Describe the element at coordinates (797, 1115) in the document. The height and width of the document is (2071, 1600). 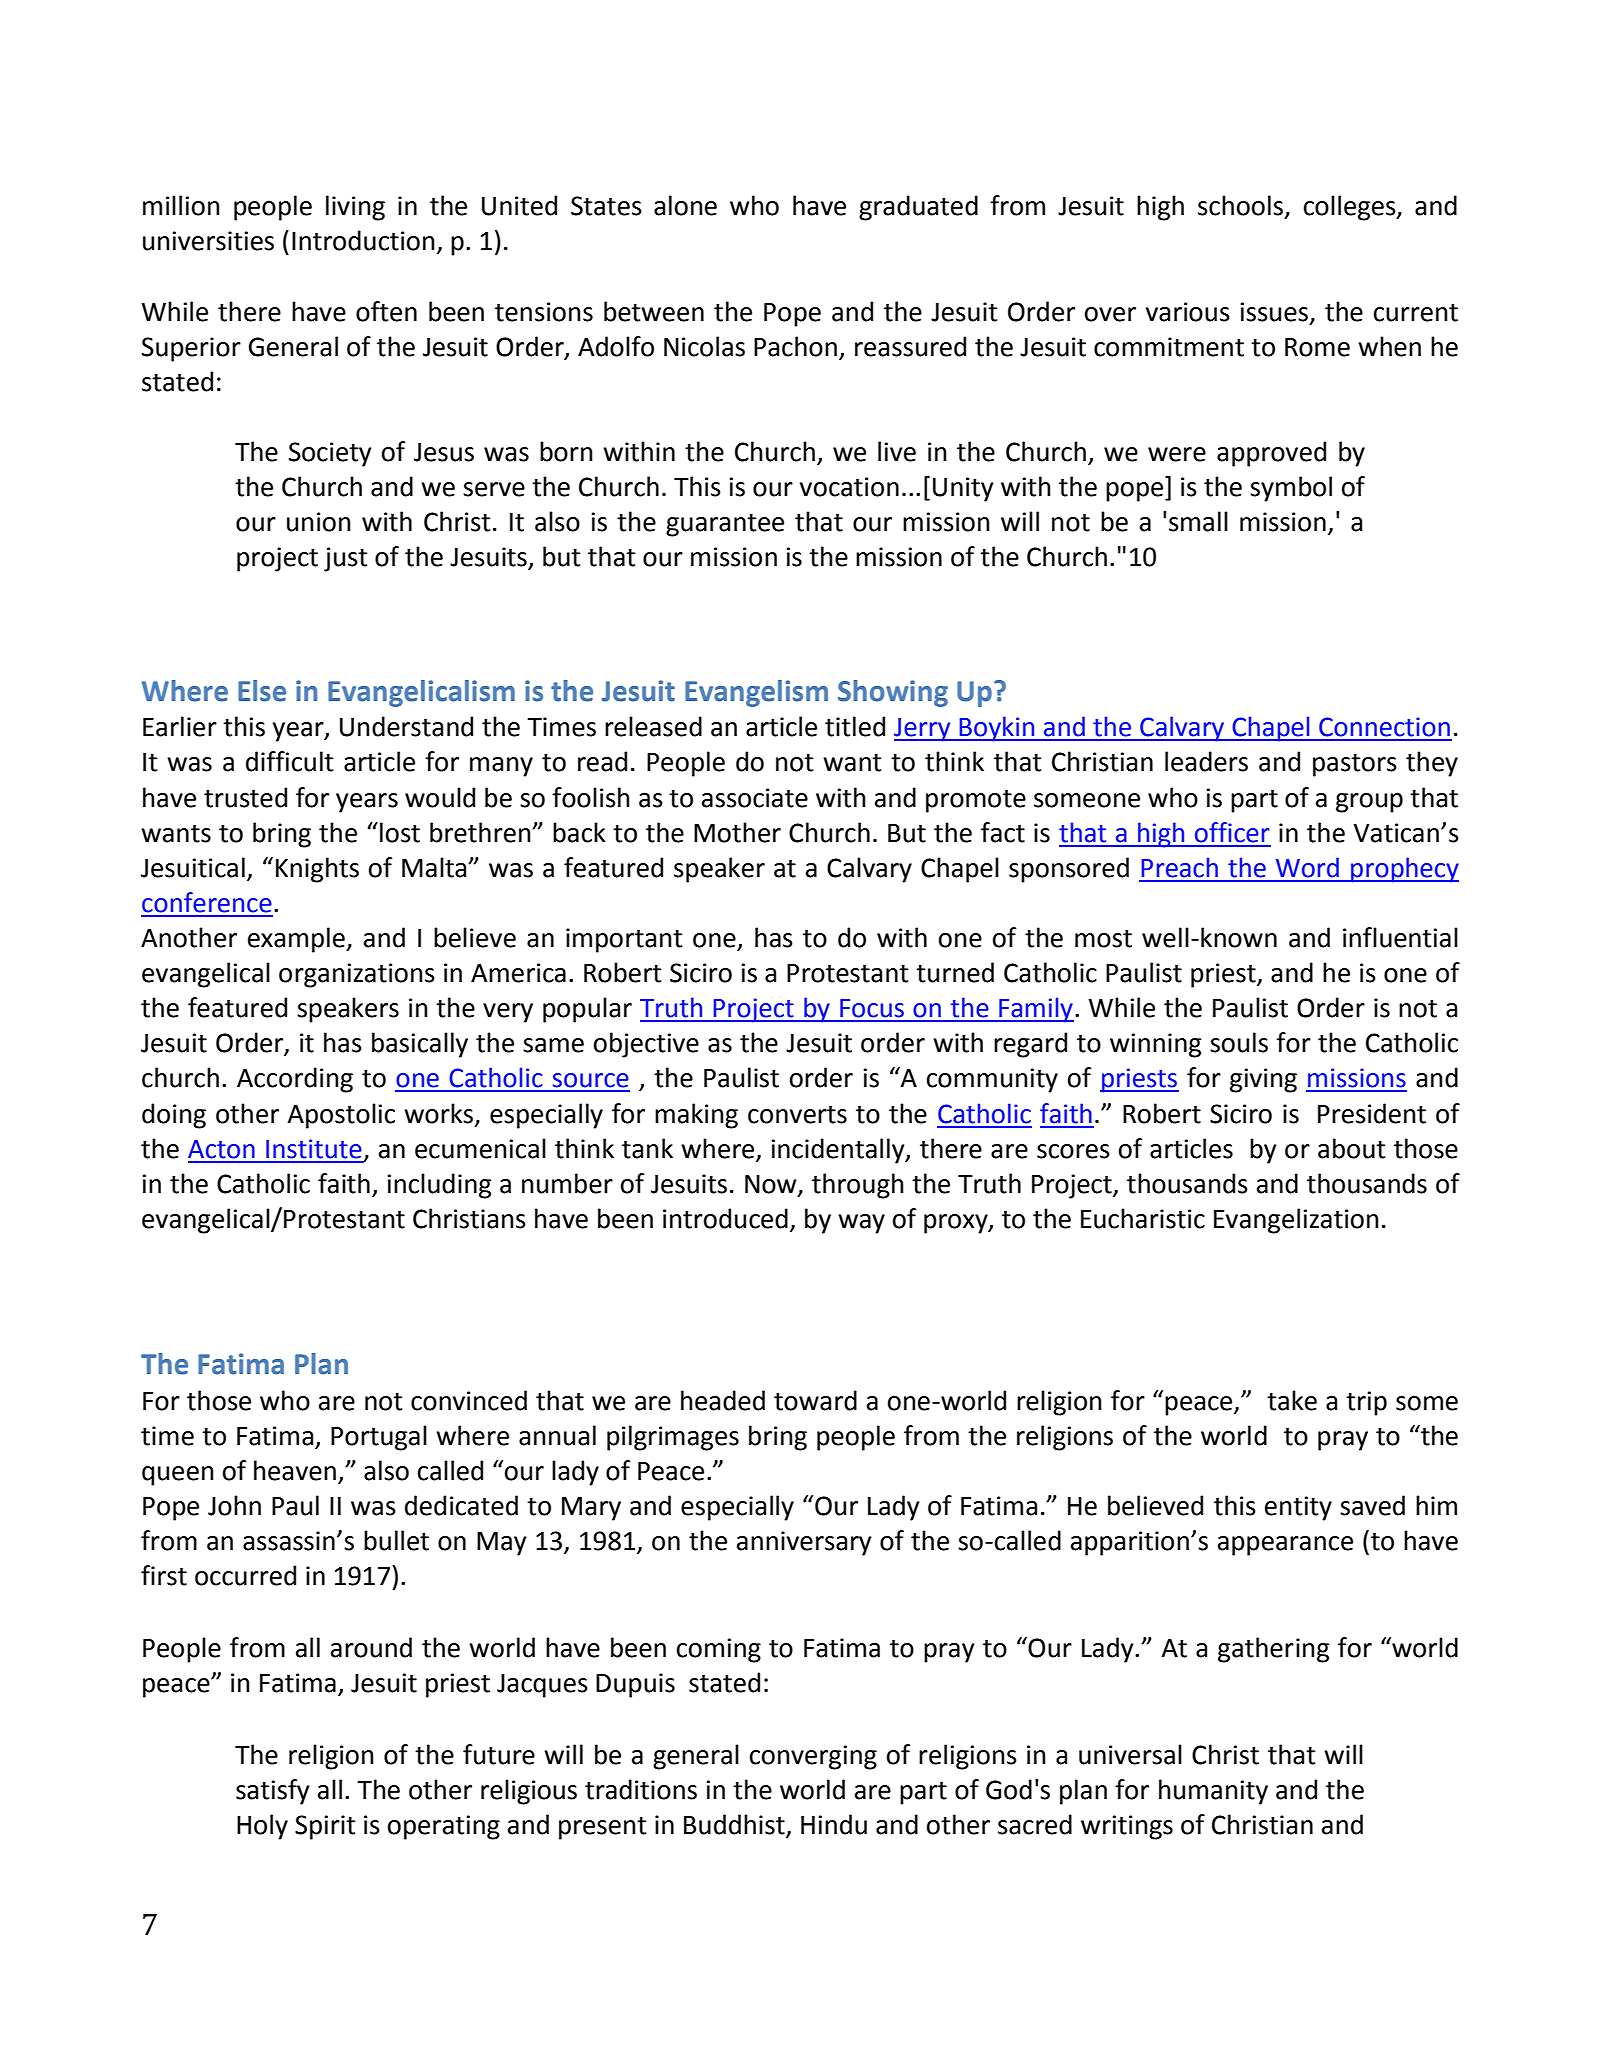
I see `converts` at that location.
